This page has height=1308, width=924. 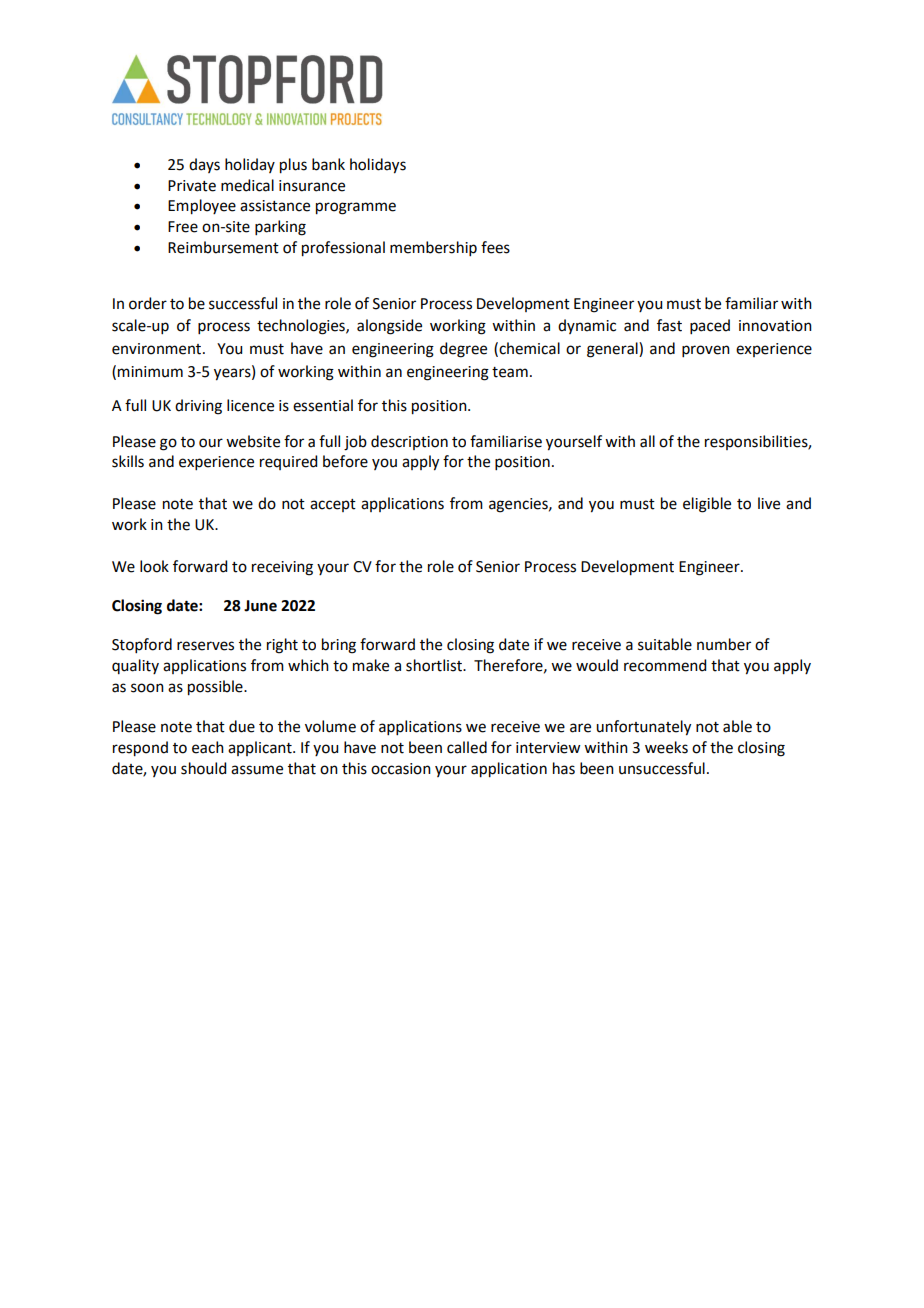 I want to click on Private, so click(x=192, y=186).
